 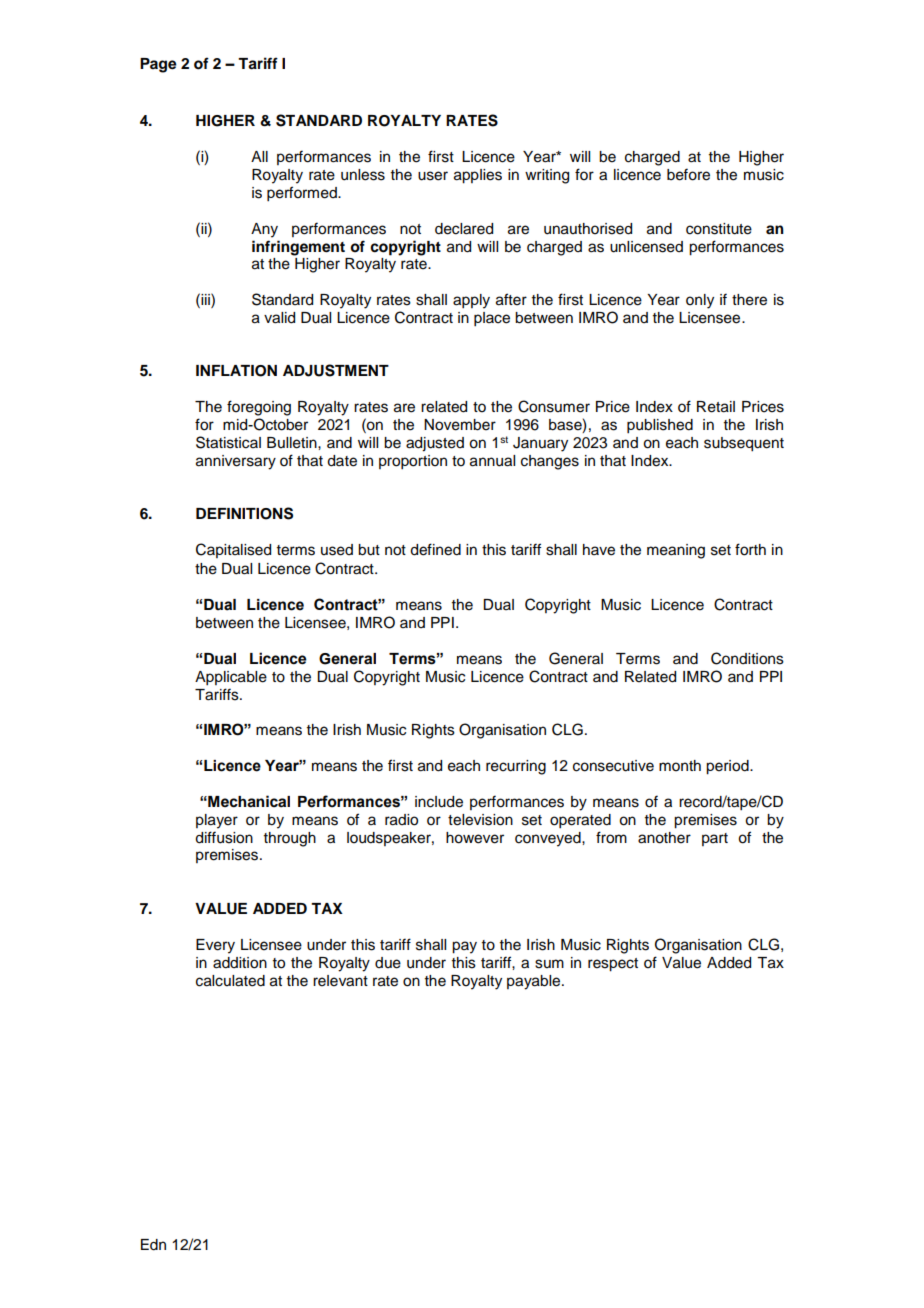 I want to click on defined, so click(x=435, y=549).
